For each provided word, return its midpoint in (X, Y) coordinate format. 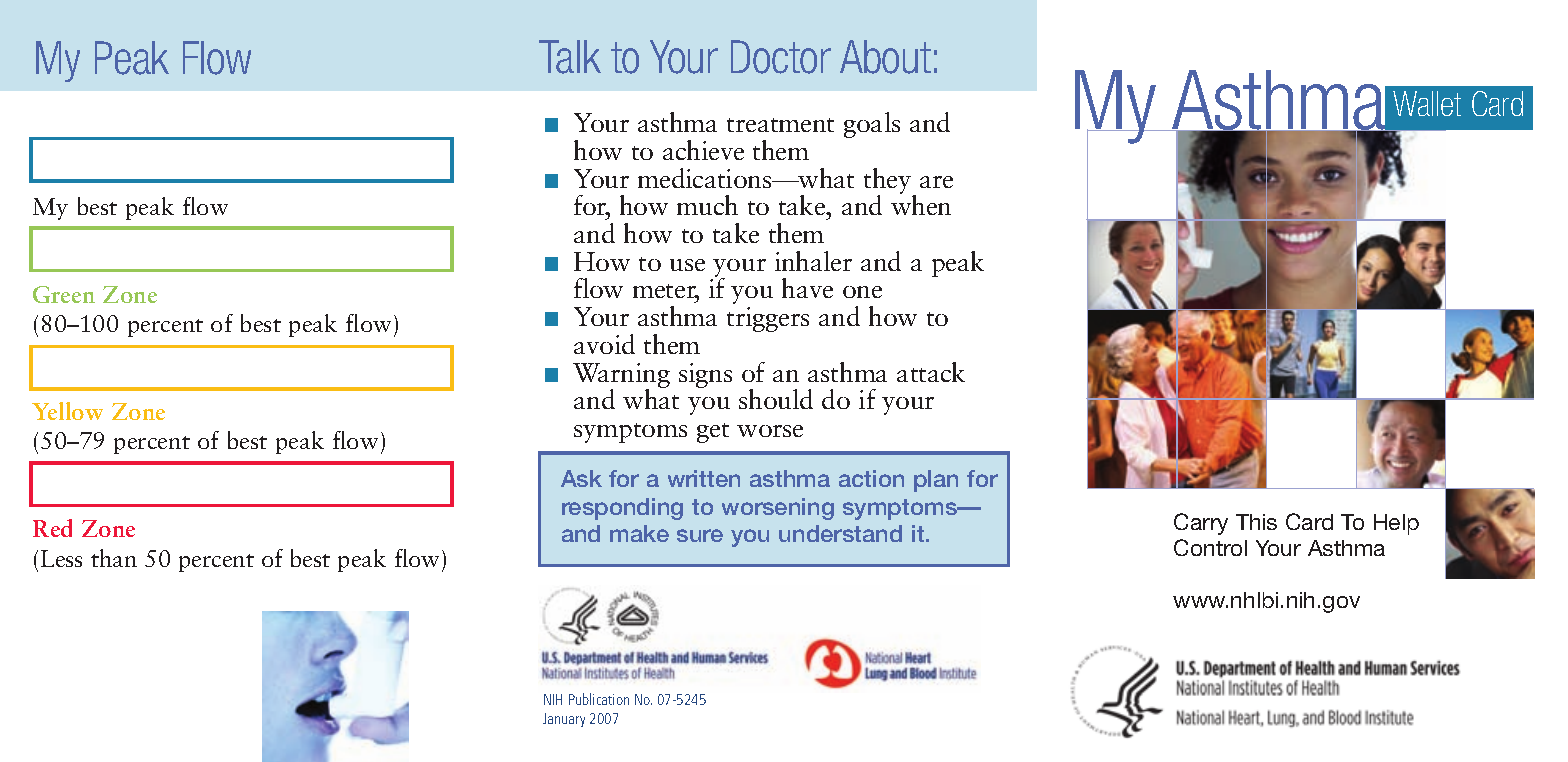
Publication (599, 699)
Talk (570, 57)
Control (1210, 547)
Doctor (781, 57)
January (564, 720)
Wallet (1427, 103)
